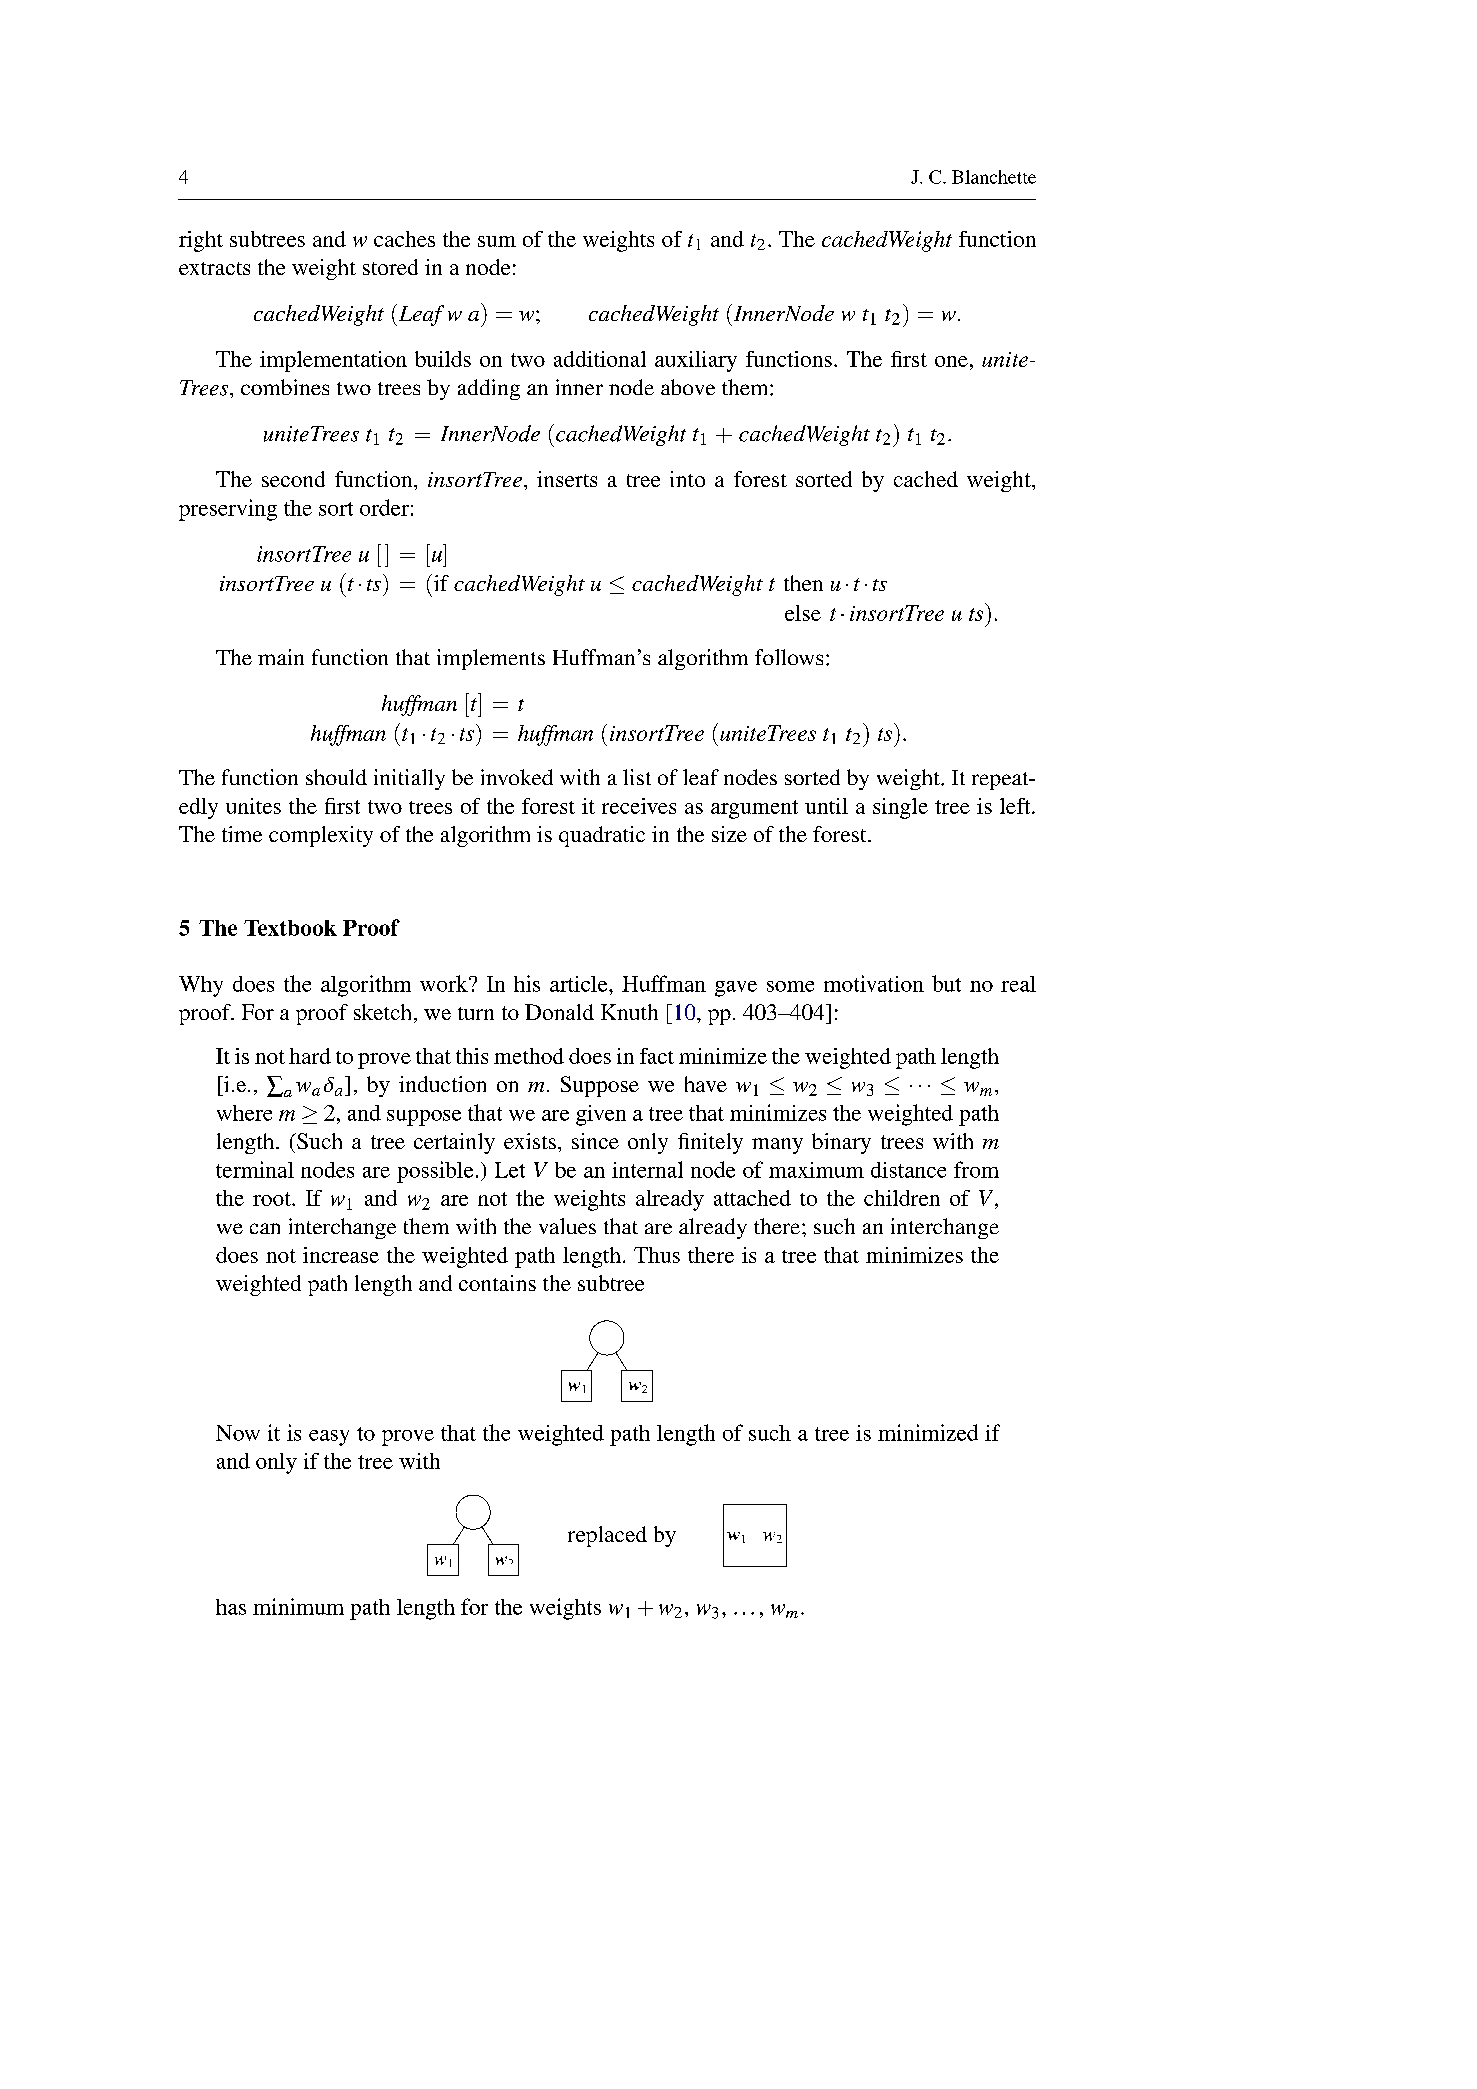  Describe the element at coordinates (580, 984) in the screenshot. I see `article` at that location.
